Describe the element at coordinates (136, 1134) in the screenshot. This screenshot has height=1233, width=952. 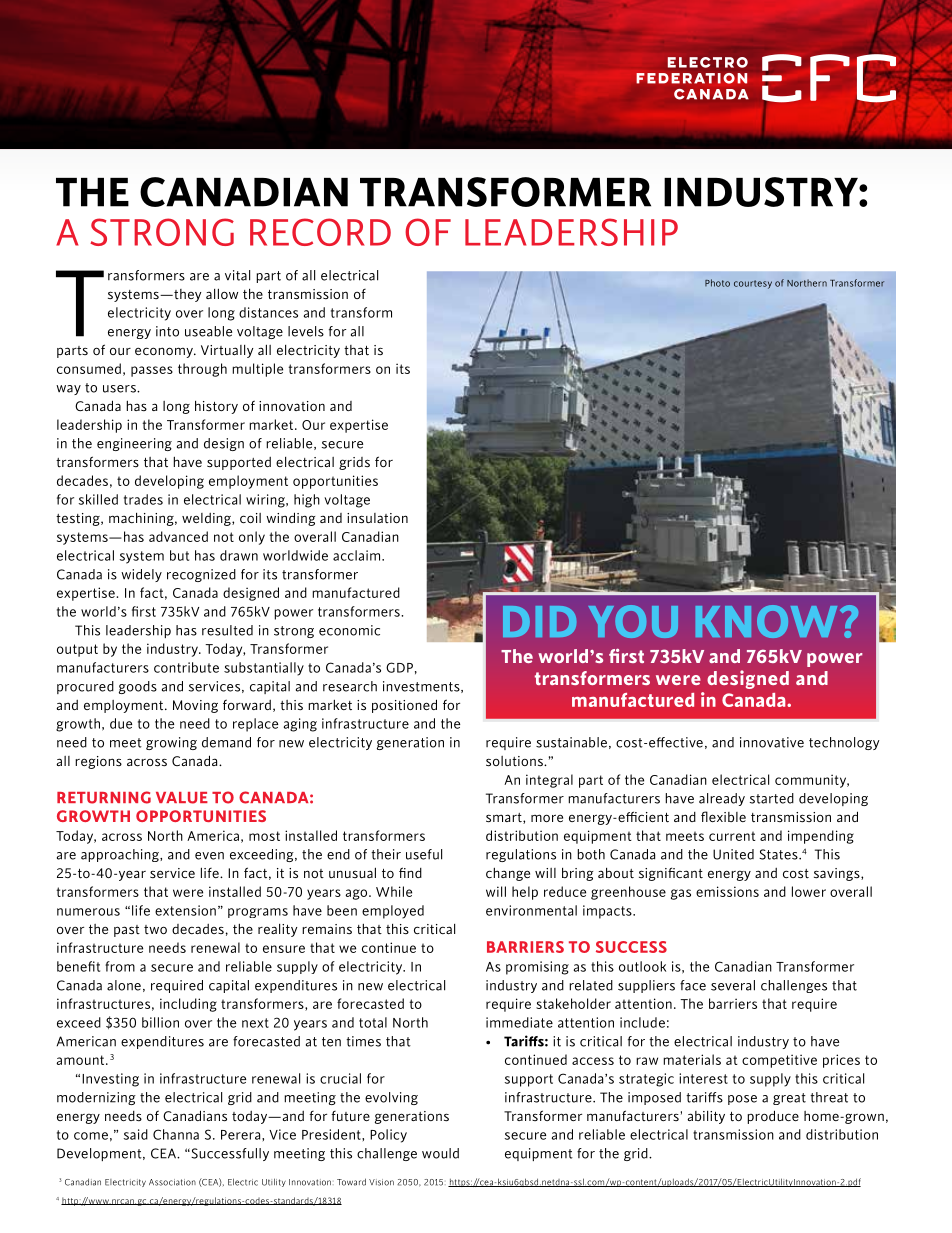
I see `said` at that location.
